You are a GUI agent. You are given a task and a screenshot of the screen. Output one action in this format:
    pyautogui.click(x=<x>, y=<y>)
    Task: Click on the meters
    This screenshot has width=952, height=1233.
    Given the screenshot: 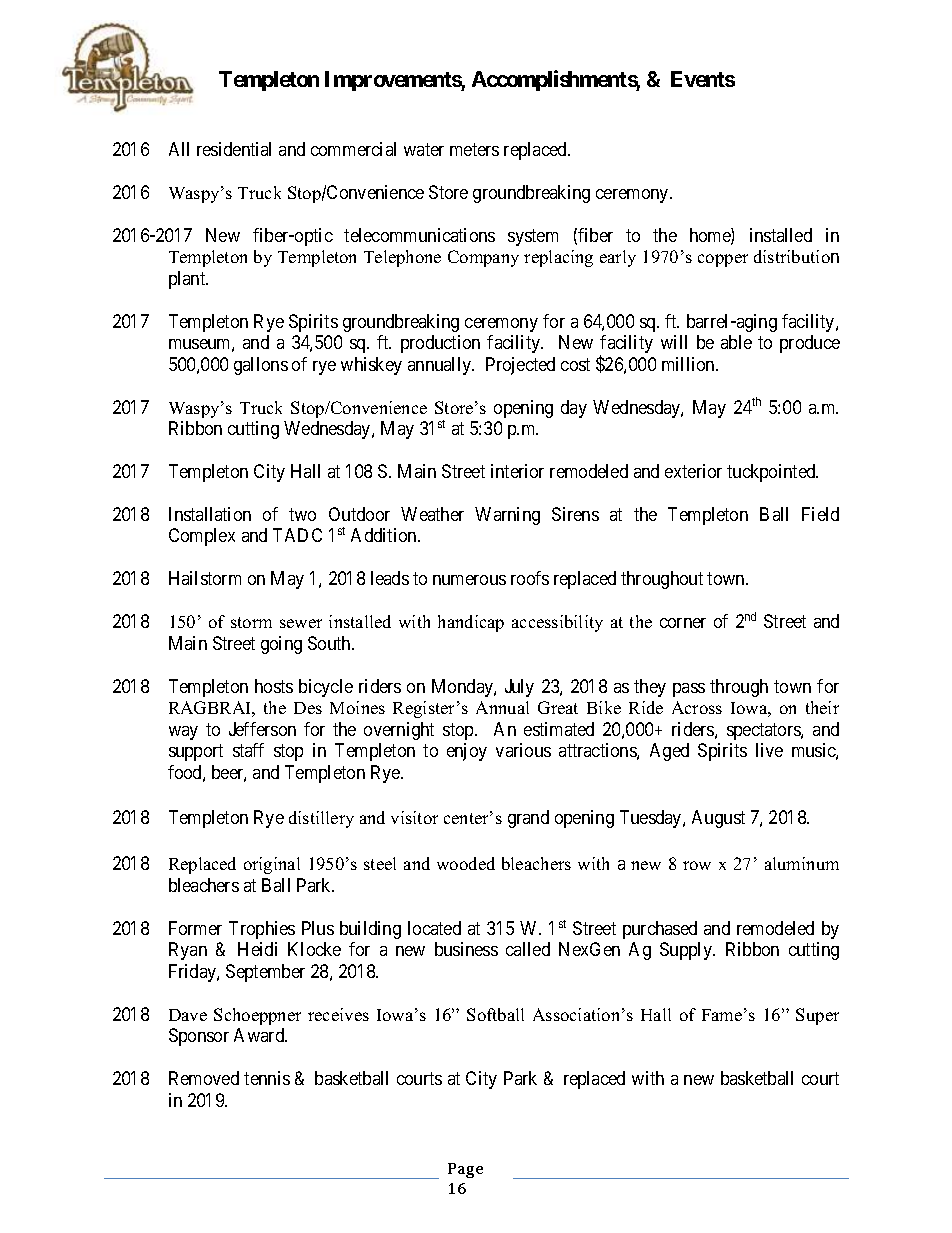 What is the action you would take?
    pyautogui.click(x=474, y=149)
